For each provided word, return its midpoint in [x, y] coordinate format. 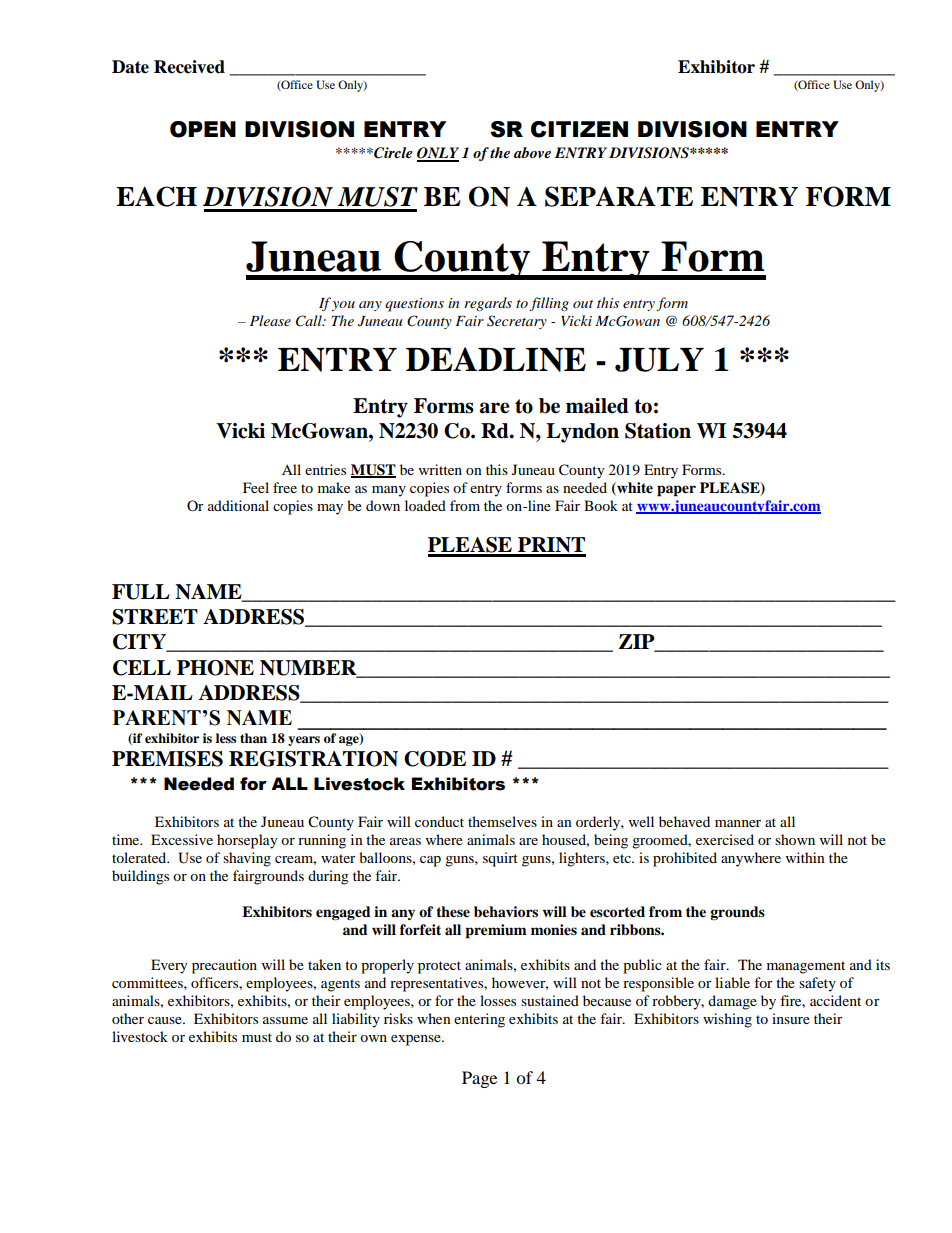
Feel [256, 487]
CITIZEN [579, 129]
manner [738, 823]
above [532, 152]
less [226, 738]
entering [479, 1020]
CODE [435, 759]
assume [285, 1020]
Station [658, 431]
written [440, 469]
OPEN [203, 129]
